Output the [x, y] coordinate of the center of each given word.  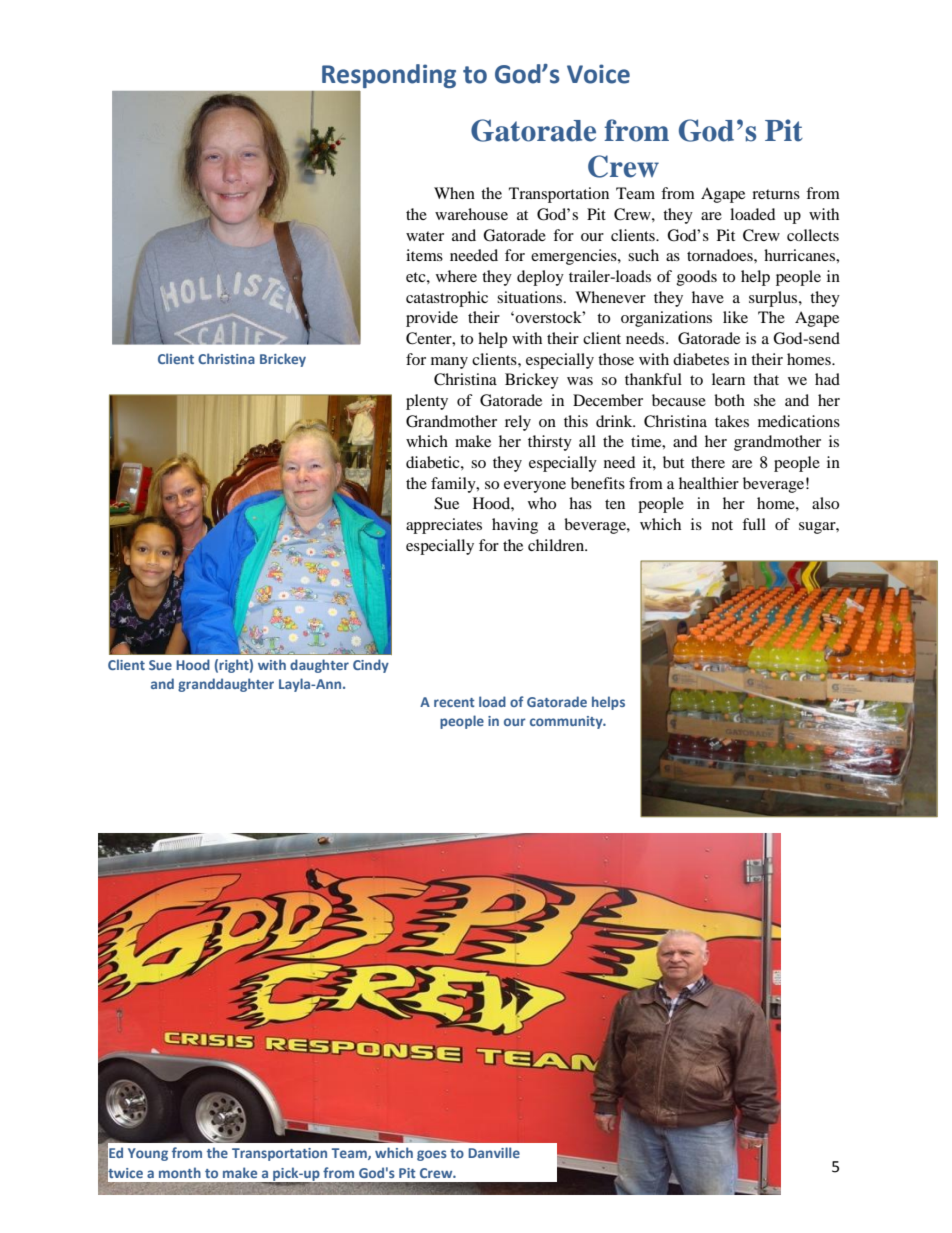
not [722, 525]
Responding [389, 76]
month [180, 1172]
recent [454, 702]
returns [776, 194]
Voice [598, 74]
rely [518, 423]
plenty [427, 402]
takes [732, 421]
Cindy [371, 666]
